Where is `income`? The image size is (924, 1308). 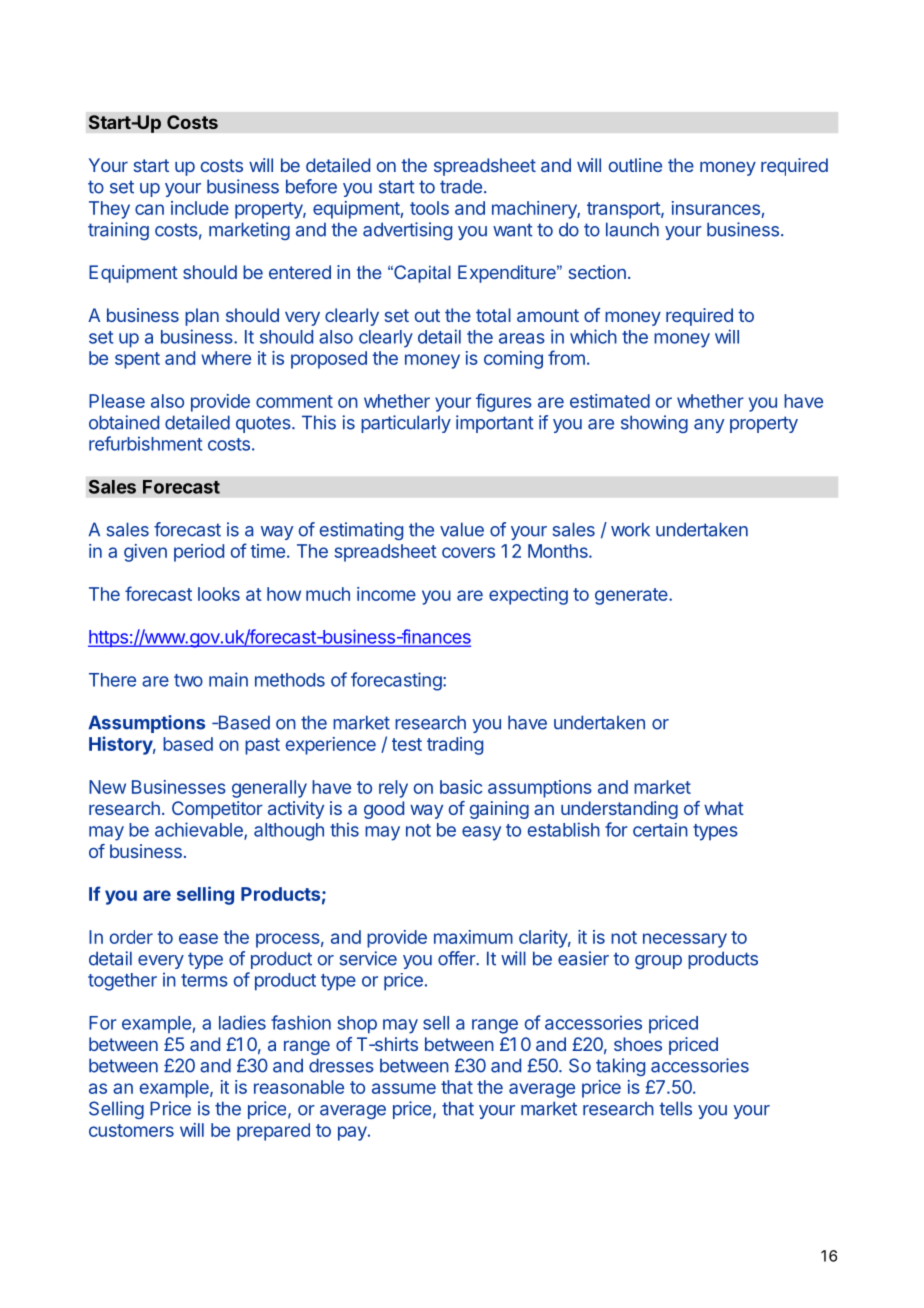
income is located at coordinates (386, 594).
